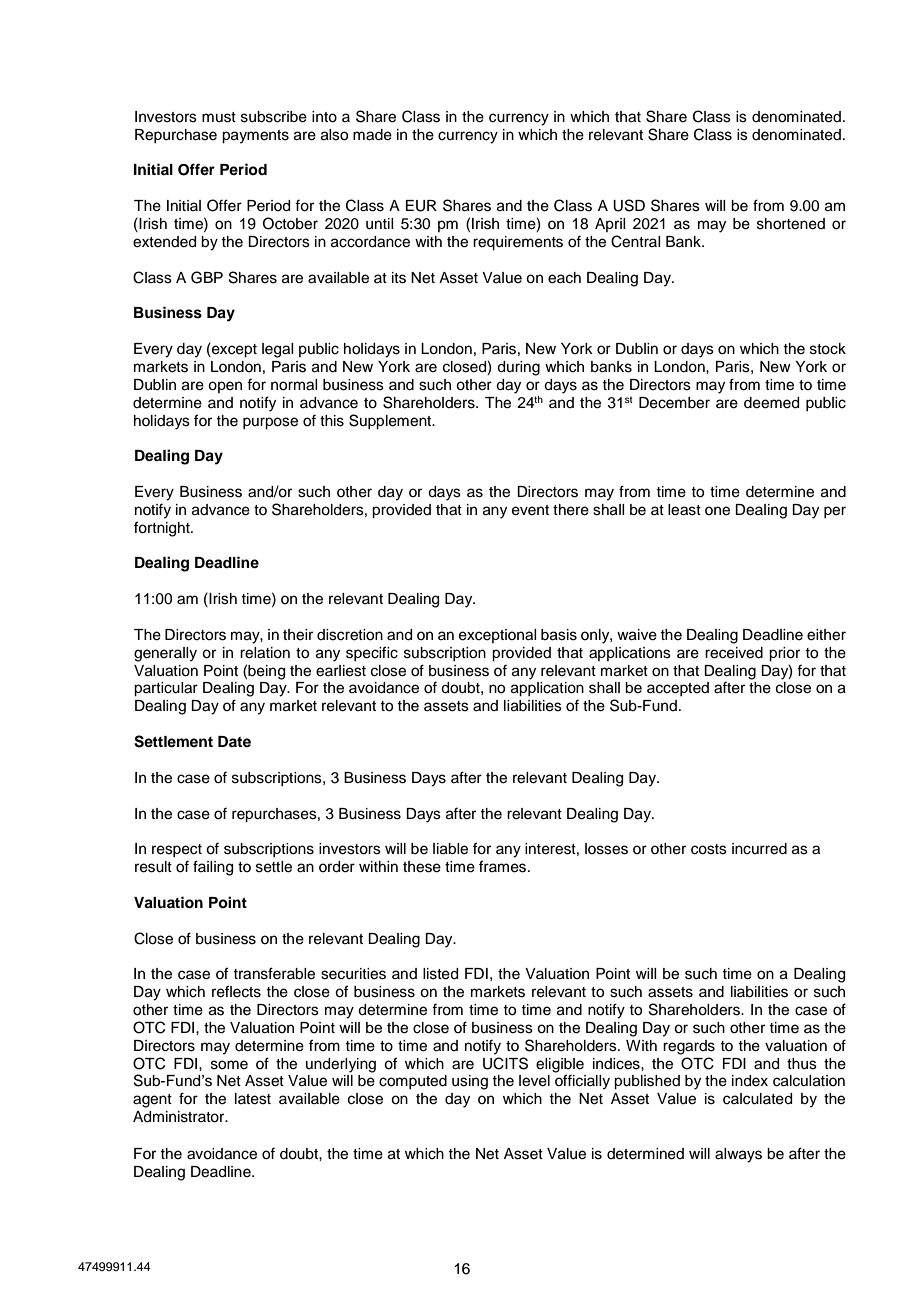  I want to click on payments, so click(255, 137).
